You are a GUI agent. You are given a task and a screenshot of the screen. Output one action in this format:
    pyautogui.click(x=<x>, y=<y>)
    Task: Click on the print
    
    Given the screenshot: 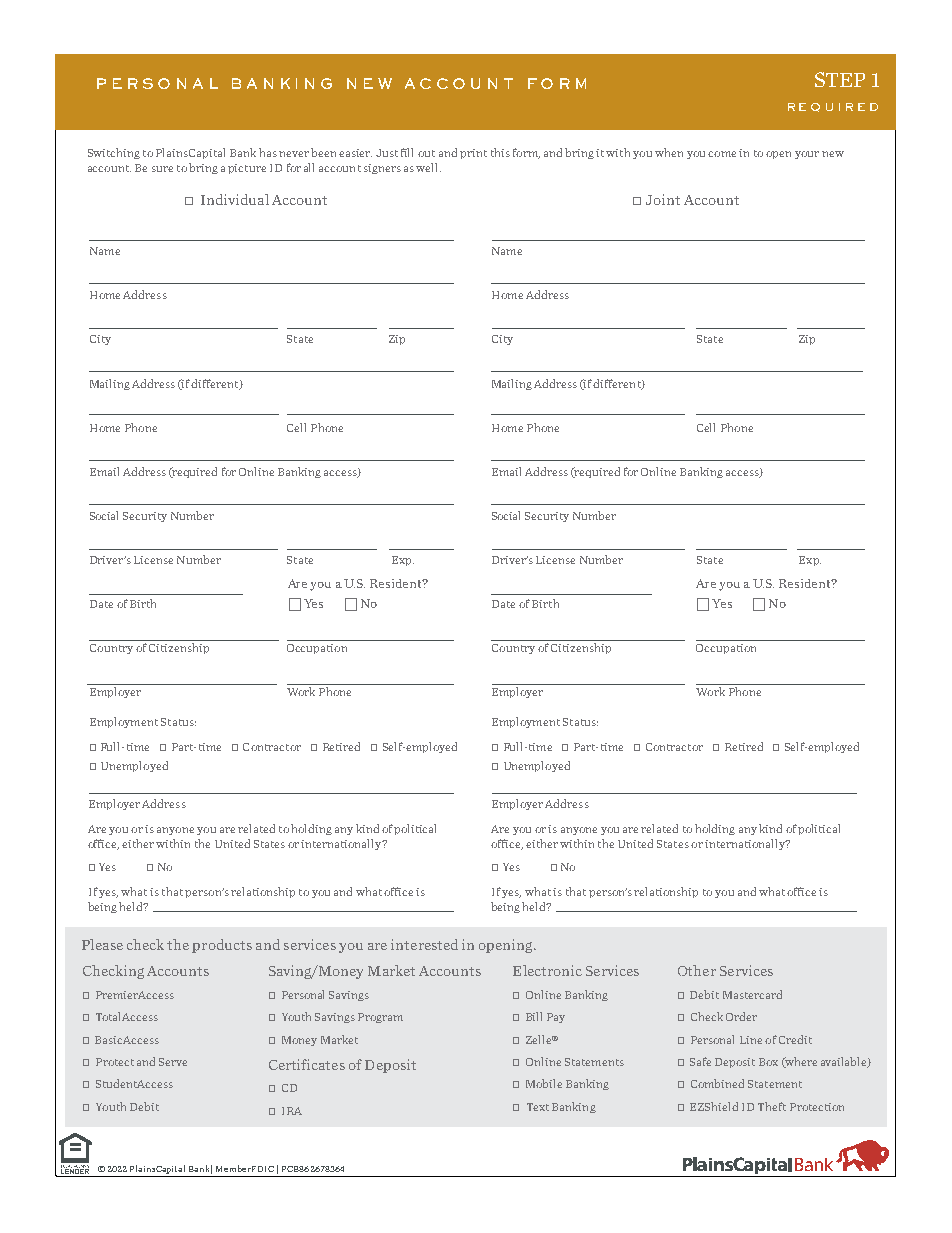 What is the action you would take?
    pyautogui.click(x=473, y=154)
